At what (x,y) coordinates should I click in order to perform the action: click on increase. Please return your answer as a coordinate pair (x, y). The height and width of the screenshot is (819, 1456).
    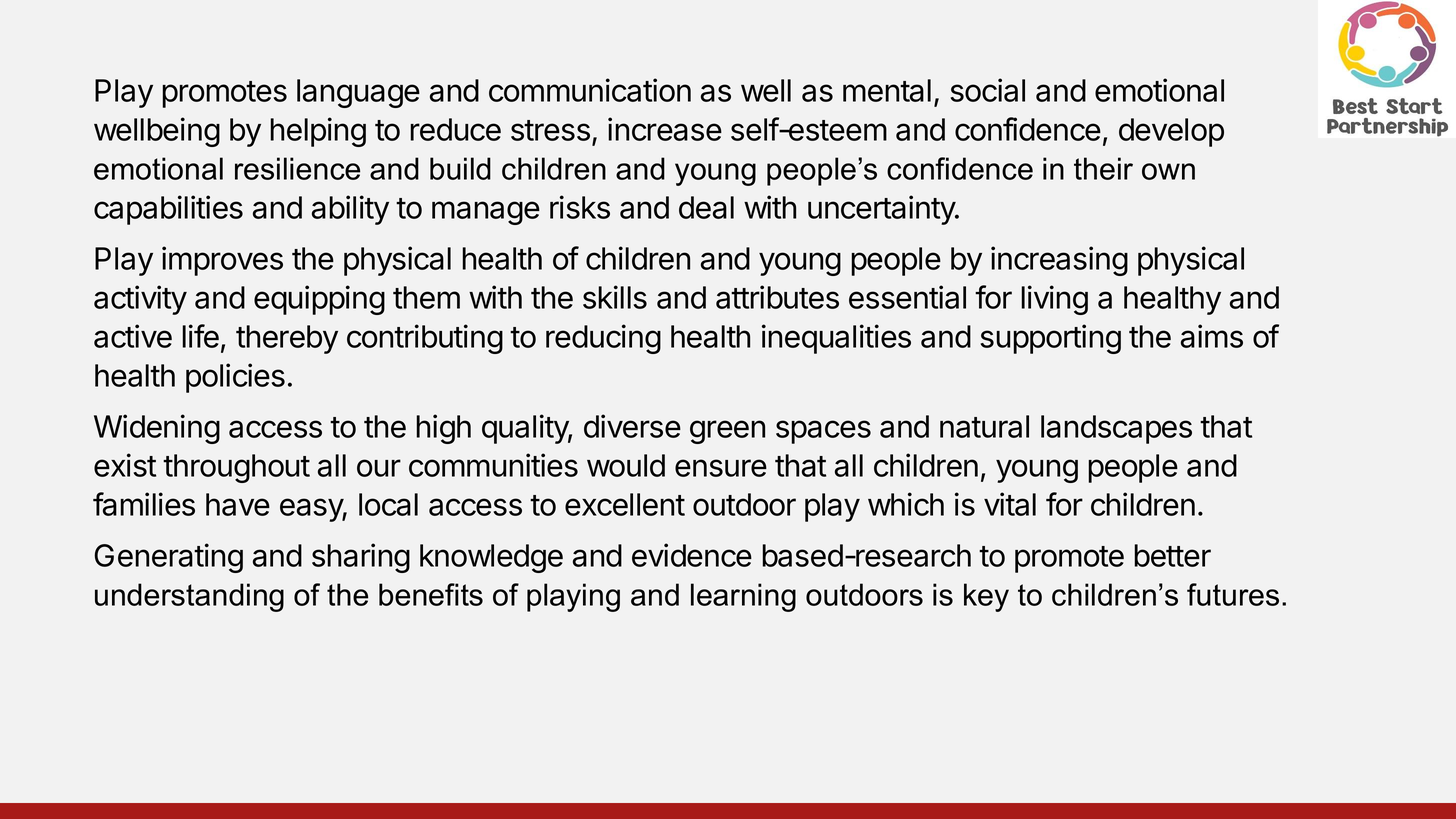
    Looking at the image, I should click on (665, 129).
